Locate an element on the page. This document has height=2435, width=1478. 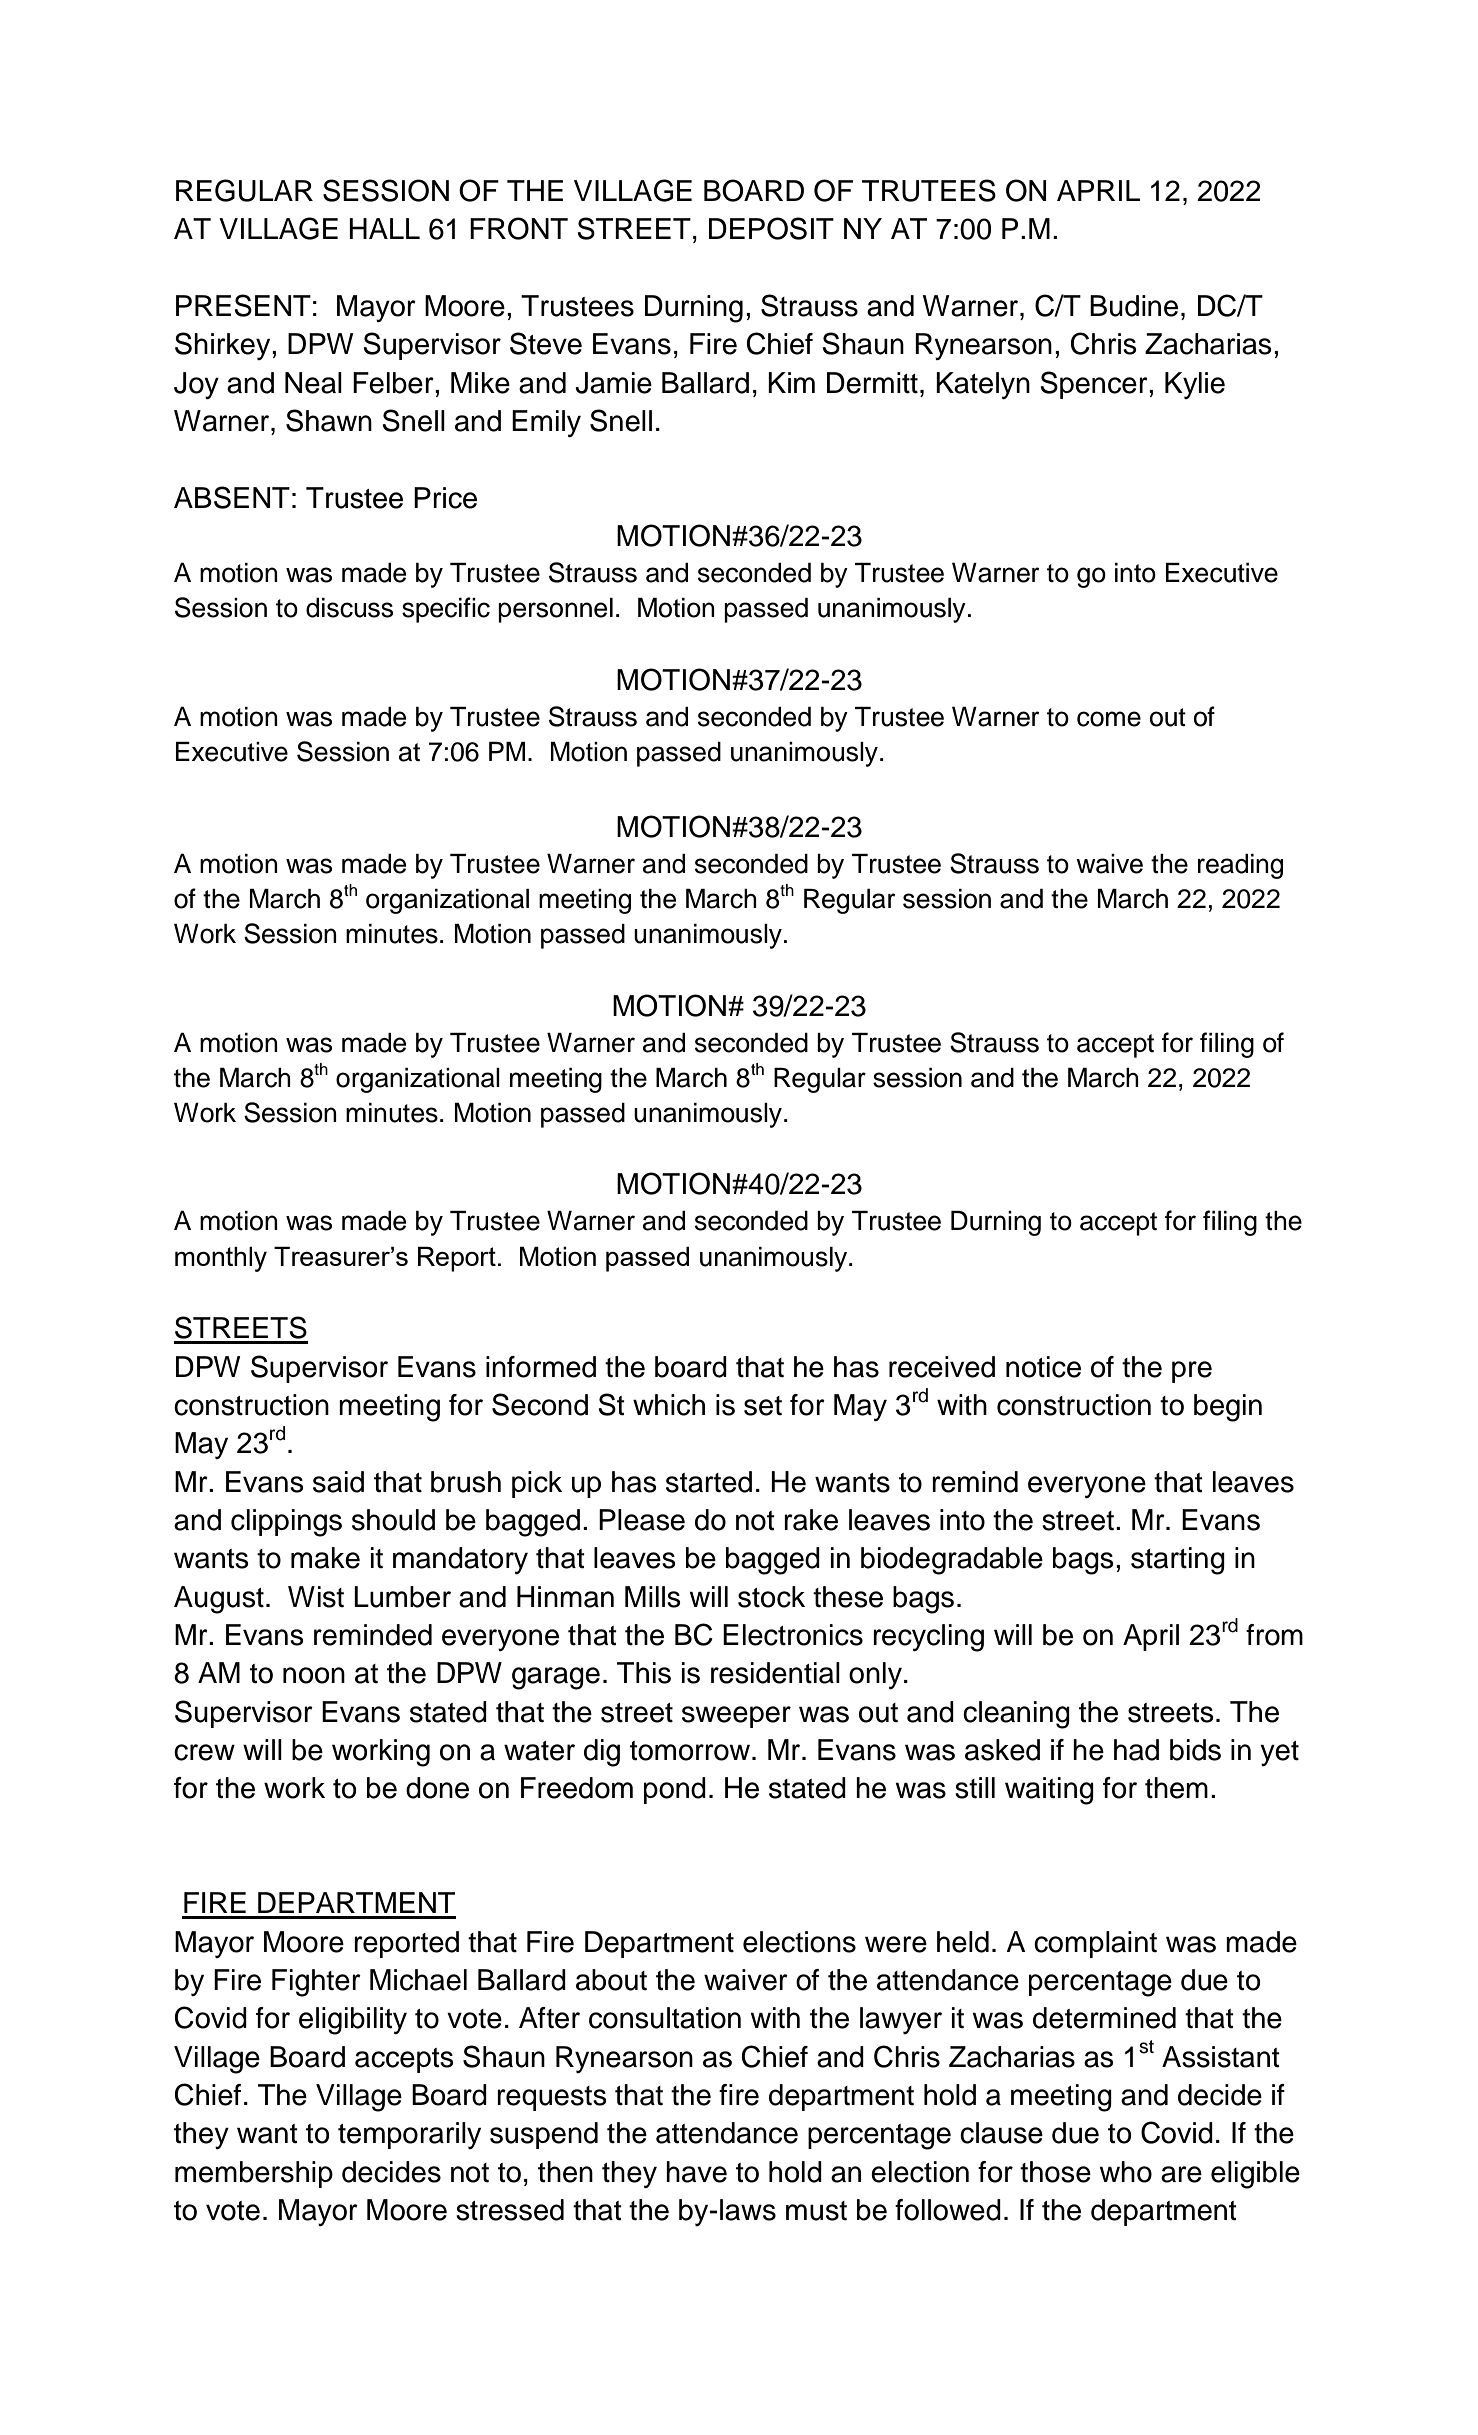
monthly is located at coordinates (221, 1259).
